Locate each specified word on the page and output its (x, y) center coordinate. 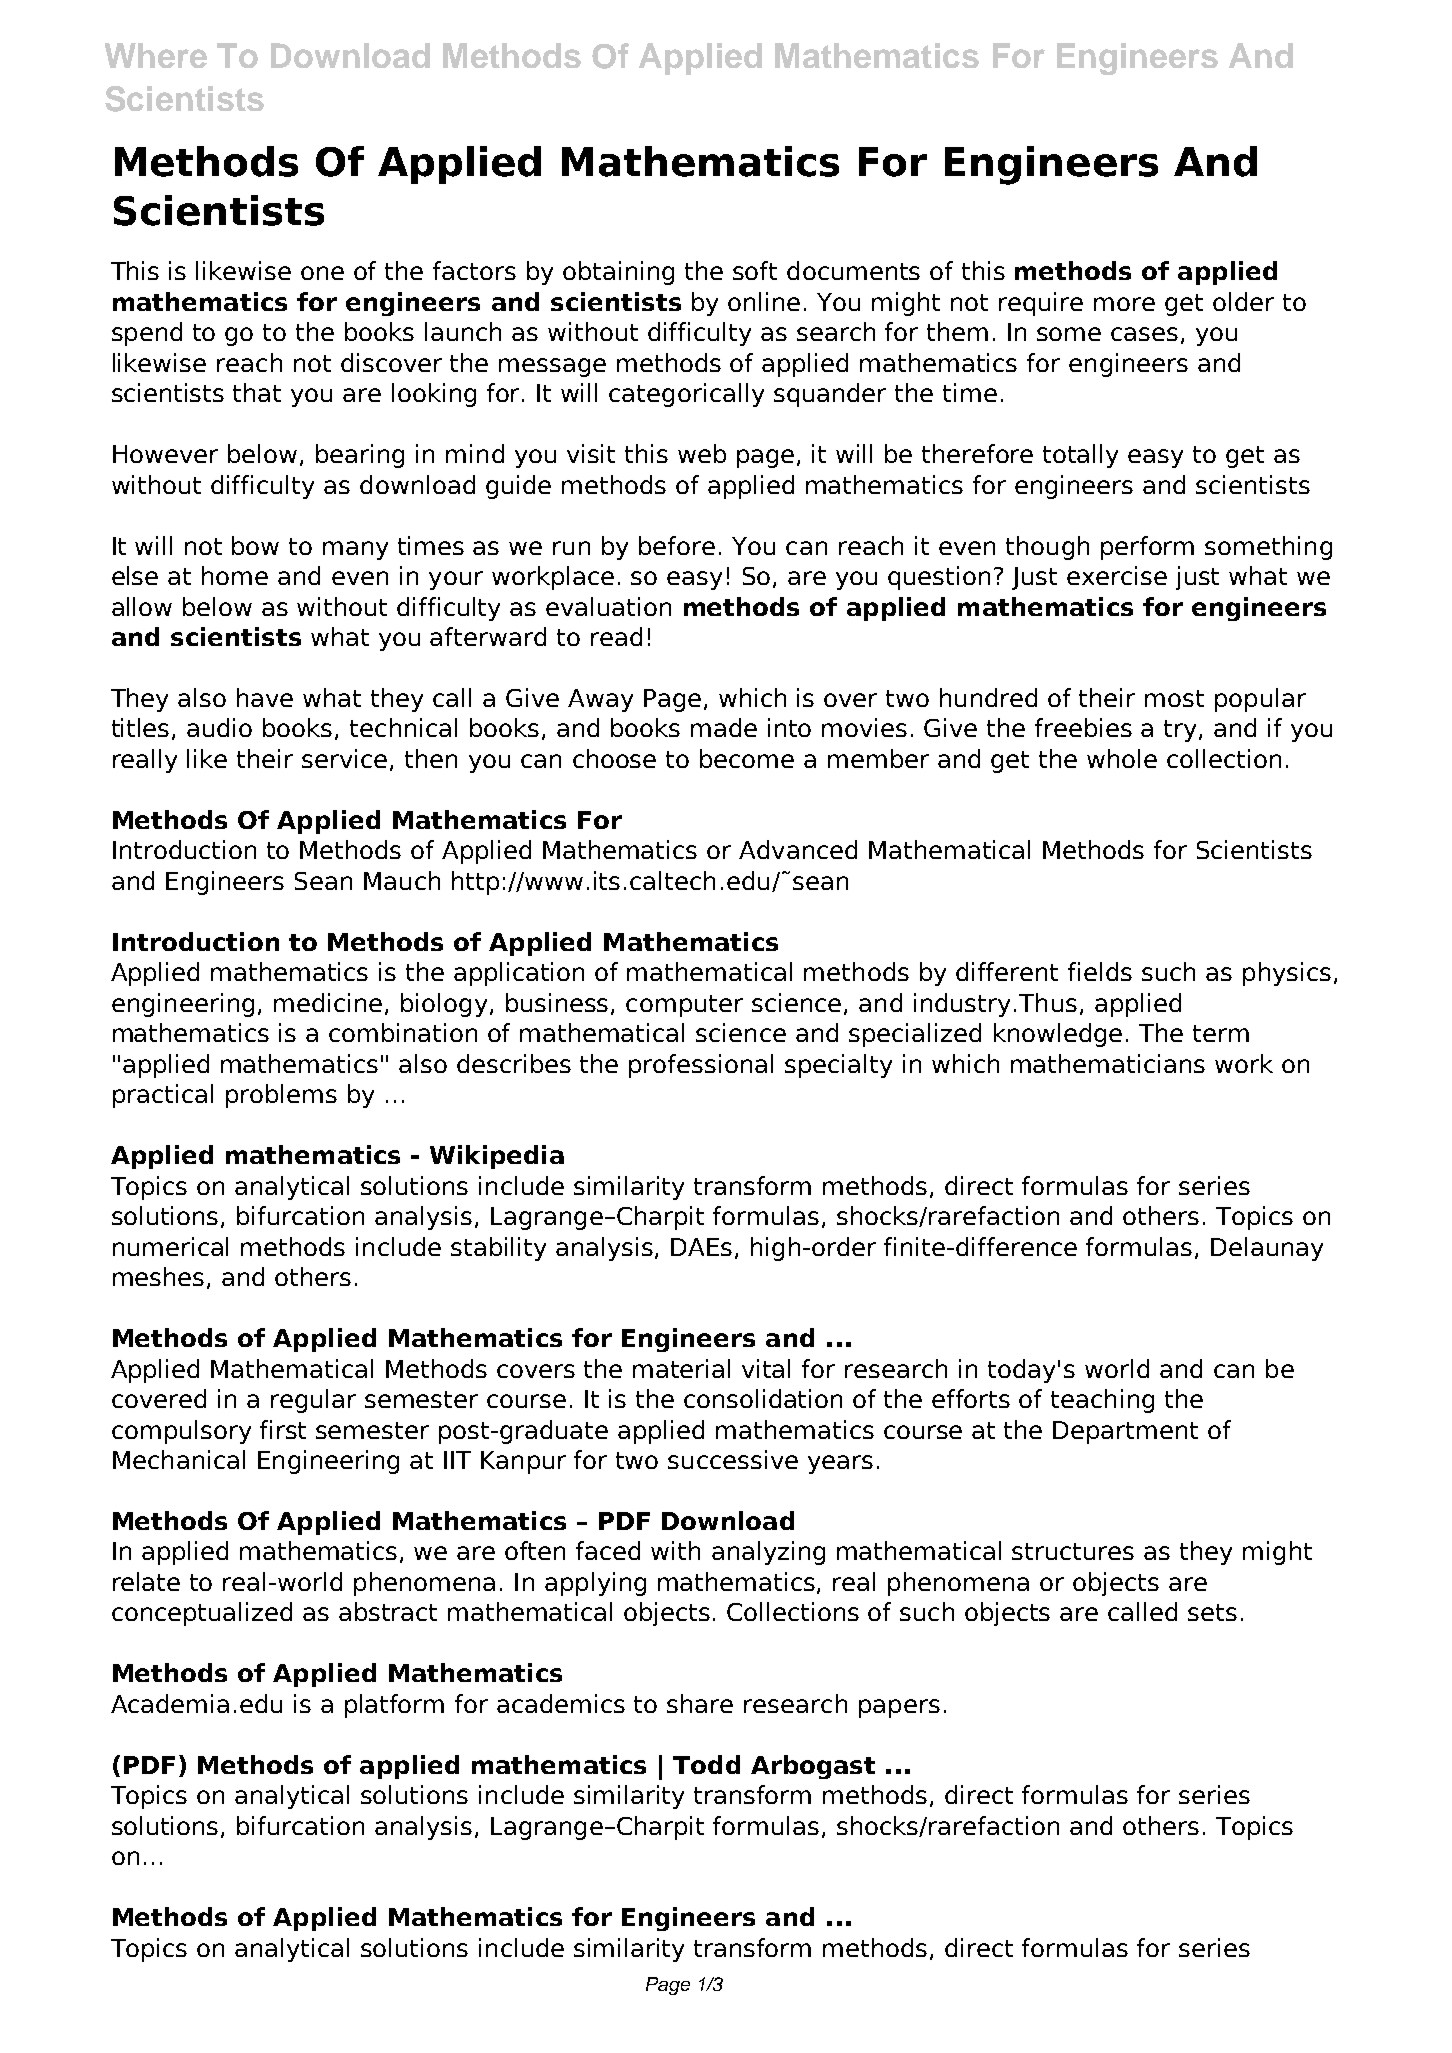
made (724, 727)
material (681, 1368)
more (1124, 304)
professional (701, 1066)
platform (394, 1706)
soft (755, 270)
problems (281, 1096)
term (1221, 1033)
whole (1122, 758)
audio (219, 727)
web (702, 453)
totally (1080, 456)
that (257, 392)
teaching (1102, 1401)
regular (313, 1401)
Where (156, 55)
